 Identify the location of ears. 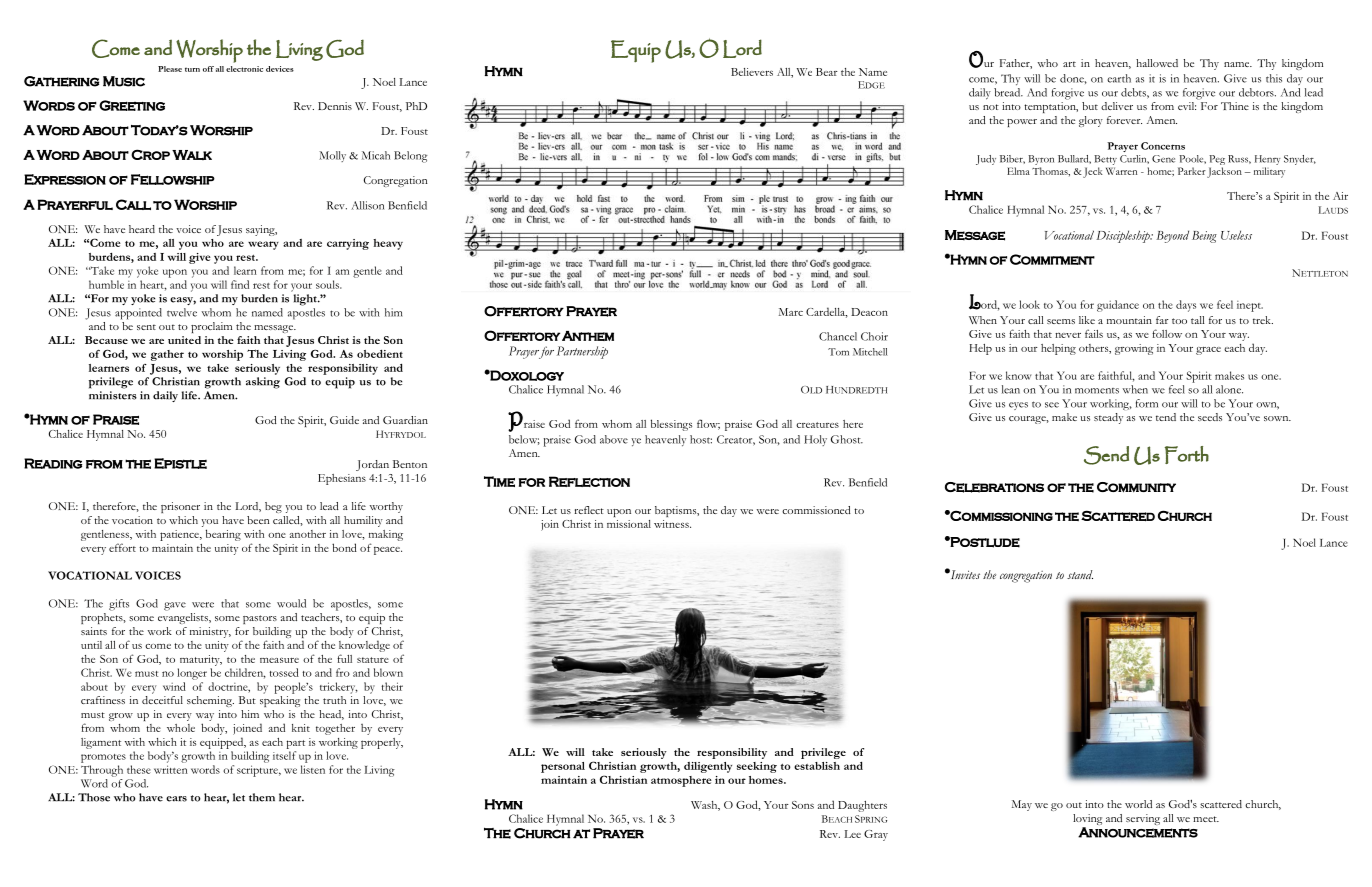
(176, 799).
